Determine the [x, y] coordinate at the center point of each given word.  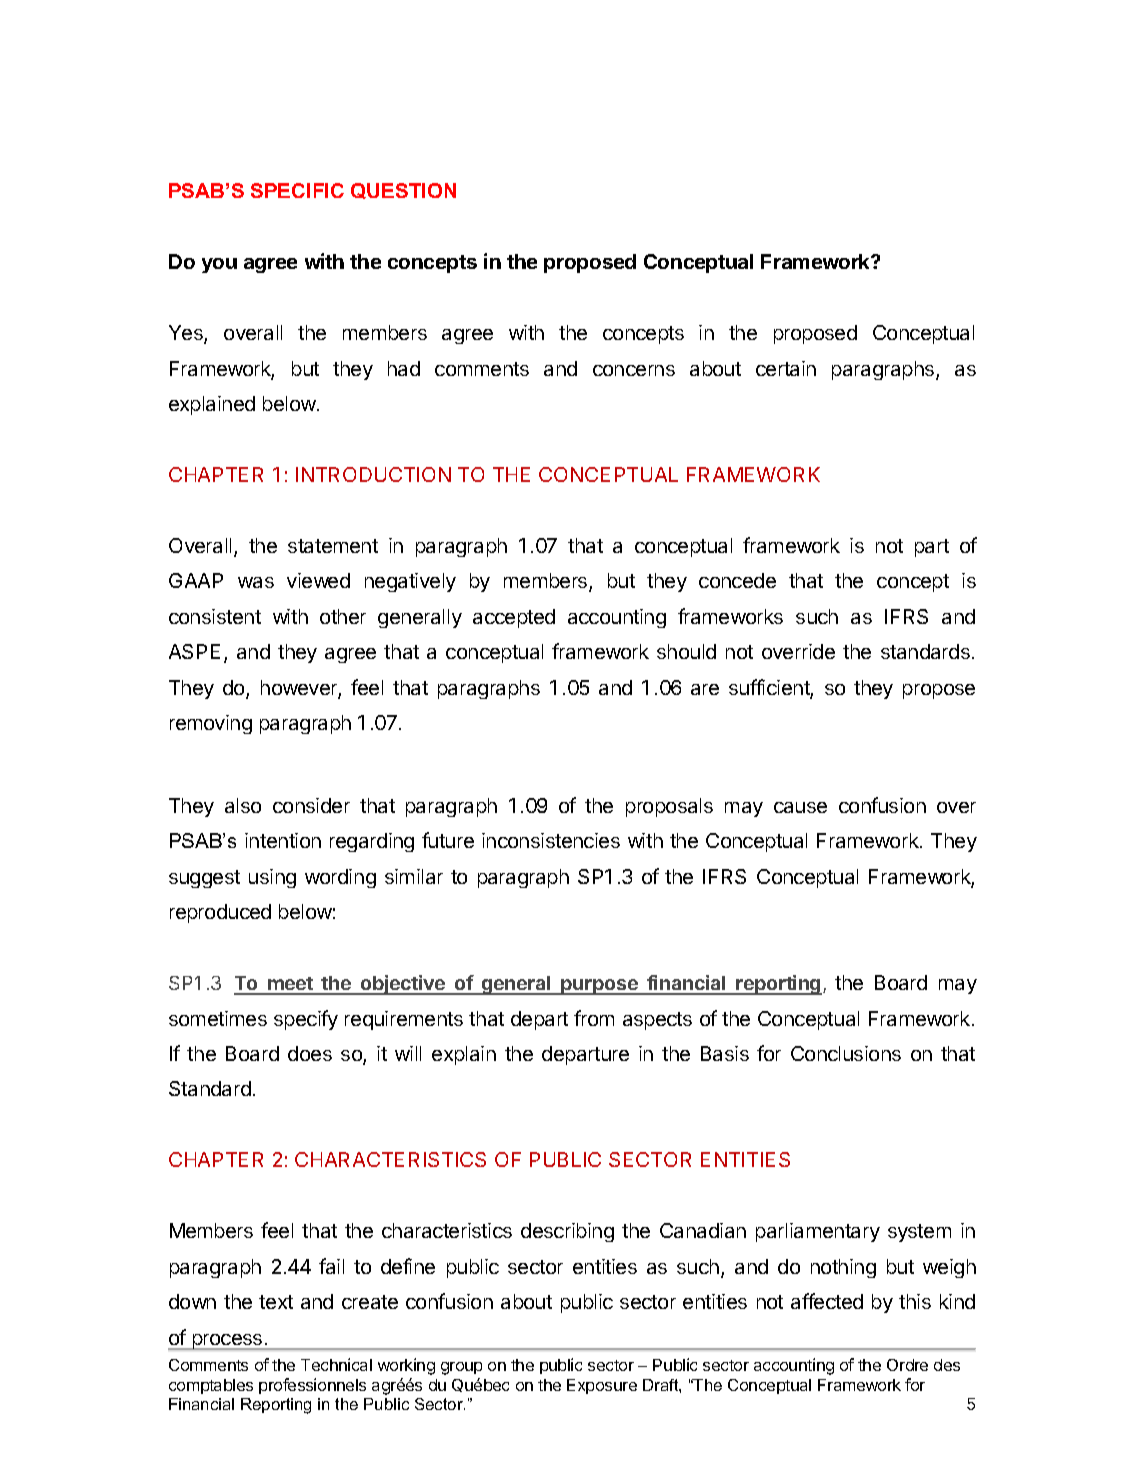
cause [800, 807]
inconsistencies [551, 840]
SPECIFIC [297, 190]
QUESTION [403, 191]
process [227, 1342]
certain [786, 368]
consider [311, 805]
